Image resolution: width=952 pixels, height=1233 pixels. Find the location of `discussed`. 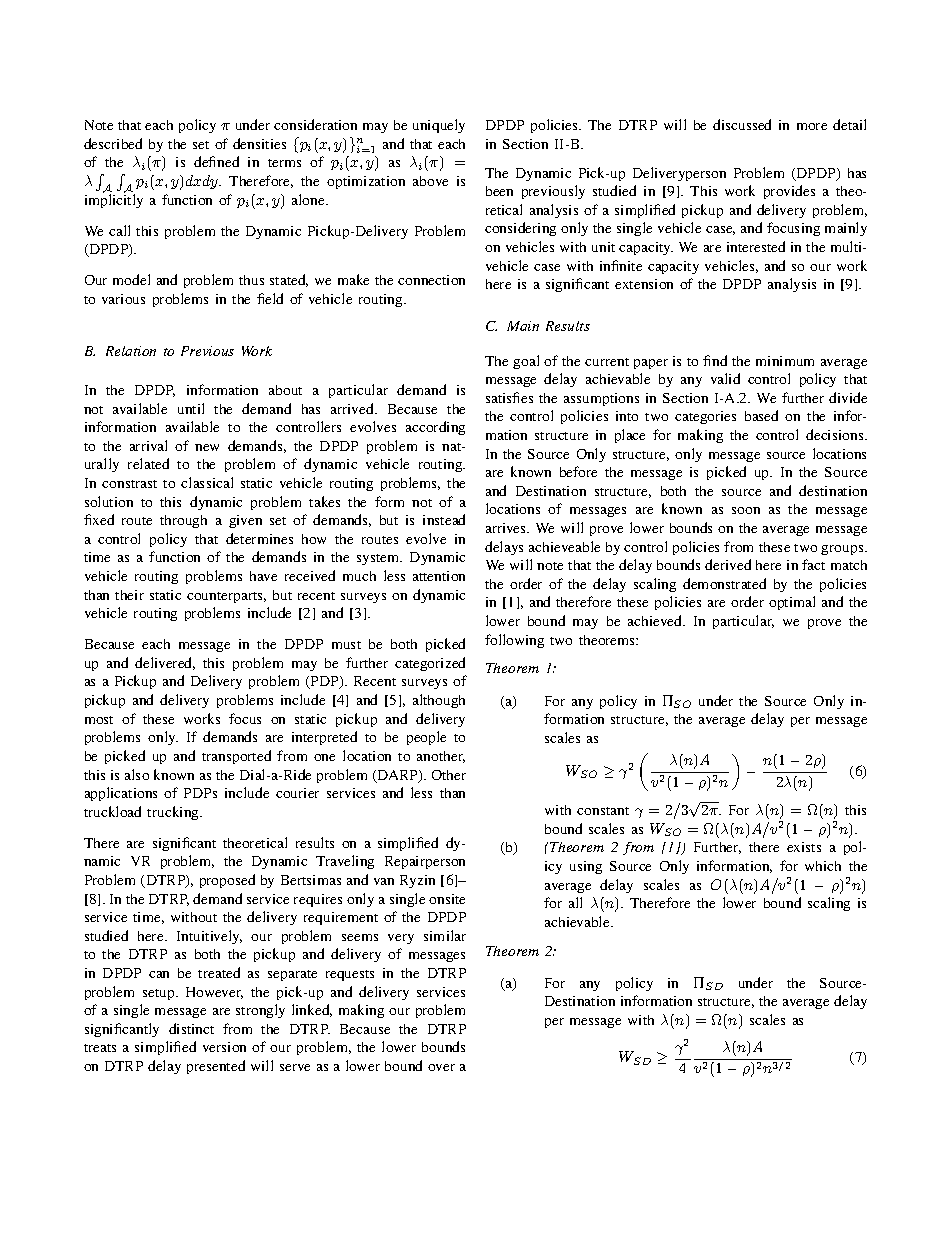

discussed is located at coordinates (742, 124).
